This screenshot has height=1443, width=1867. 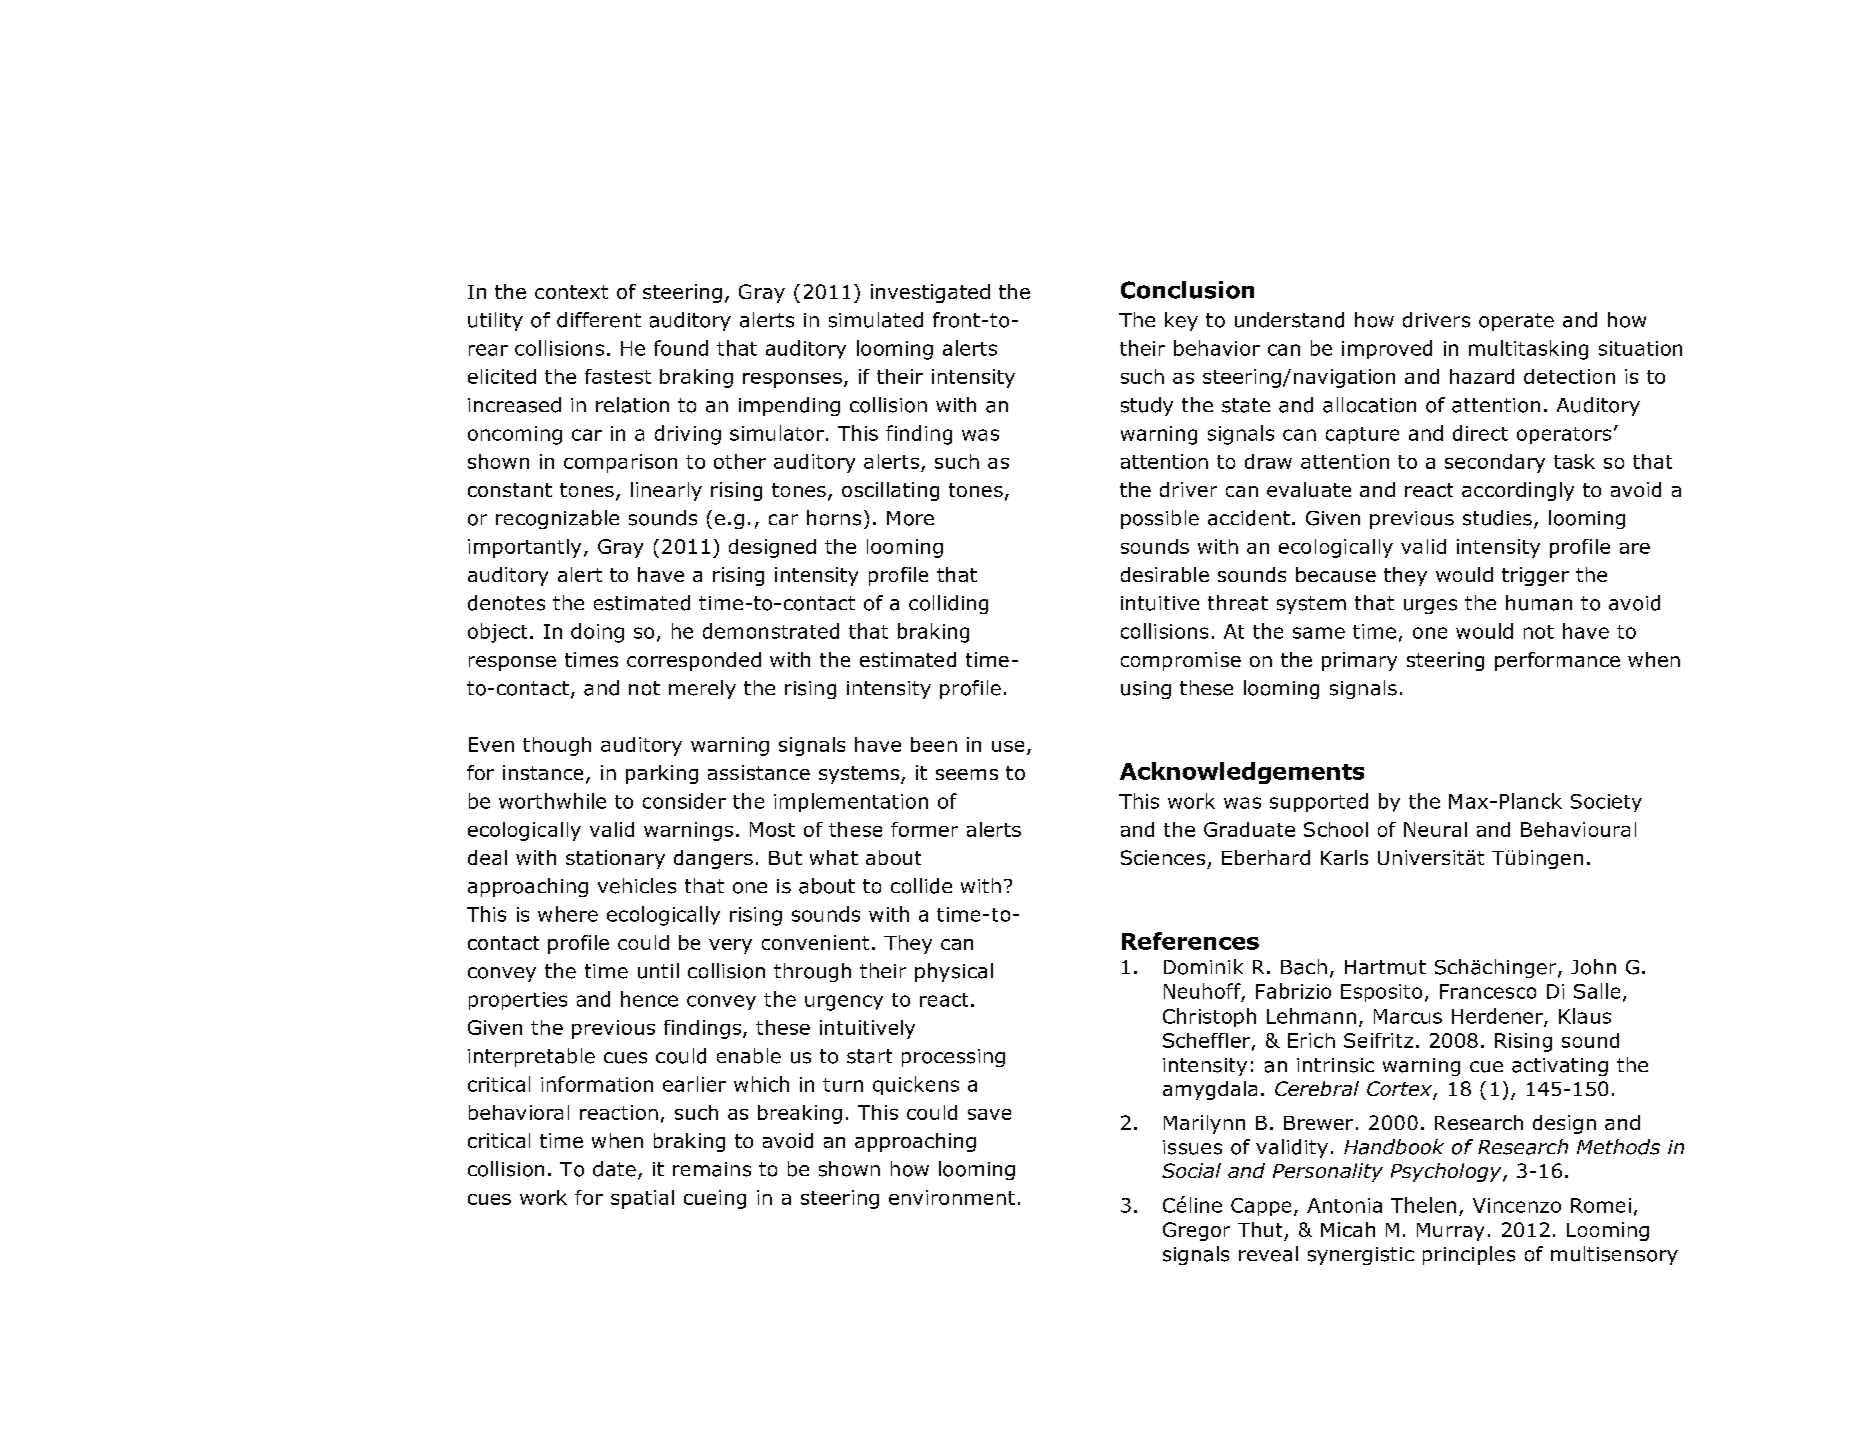 I want to click on environment, so click(x=952, y=1197).
